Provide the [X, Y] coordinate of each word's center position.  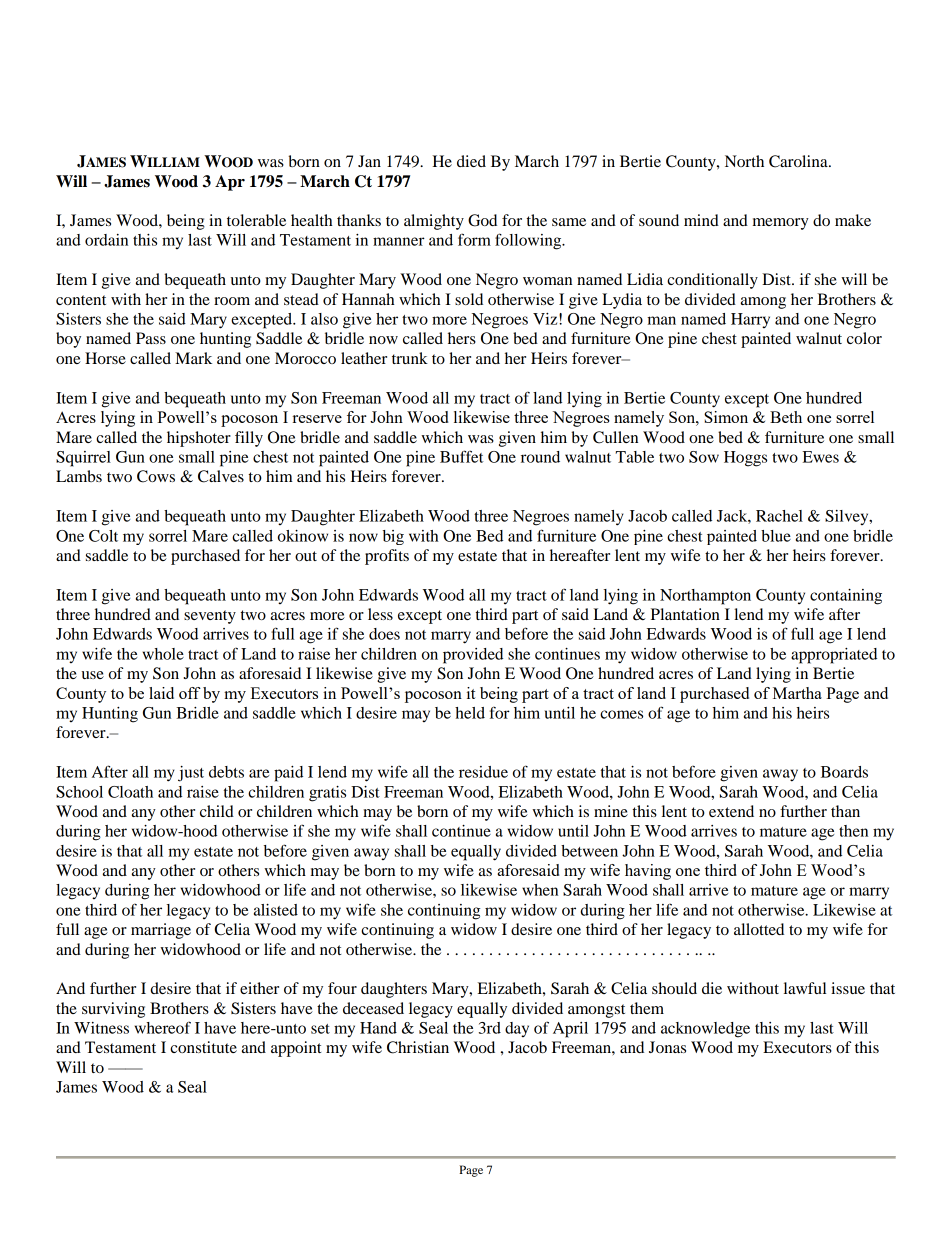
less [380, 614]
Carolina [799, 161]
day [517, 1029]
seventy [210, 617]
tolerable [256, 220]
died [471, 161]
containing [846, 597]
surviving [113, 1010]
